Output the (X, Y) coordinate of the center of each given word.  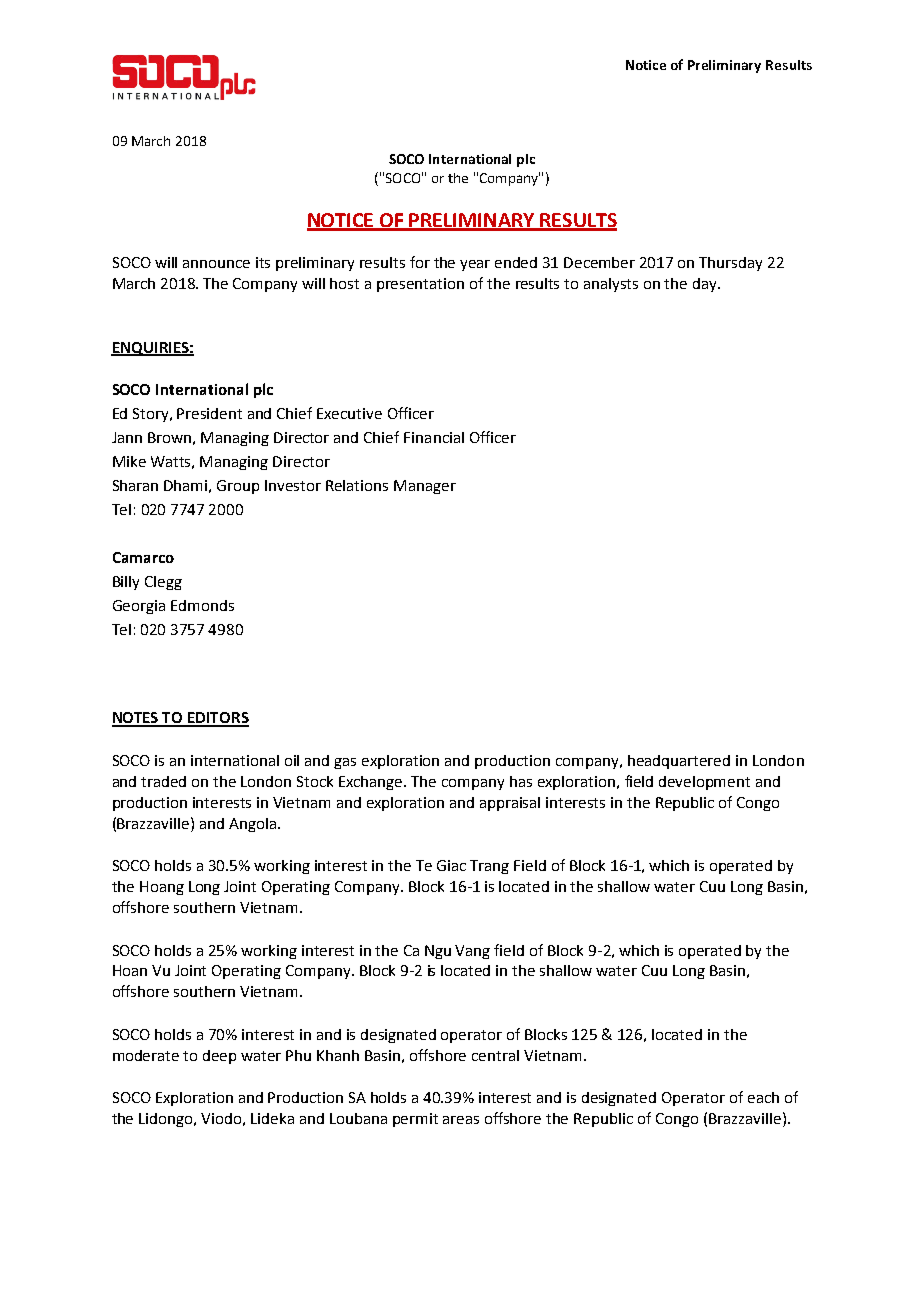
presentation (420, 285)
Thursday (730, 264)
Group (238, 487)
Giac (451, 865)
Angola (252, 825)
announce (216, 264)
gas (345, 763)
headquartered (679, 762)
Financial (434, 437)
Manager (425, 487)
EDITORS (217, 719)
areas (461, 1120)
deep (219, 1057)
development (704, 783)
